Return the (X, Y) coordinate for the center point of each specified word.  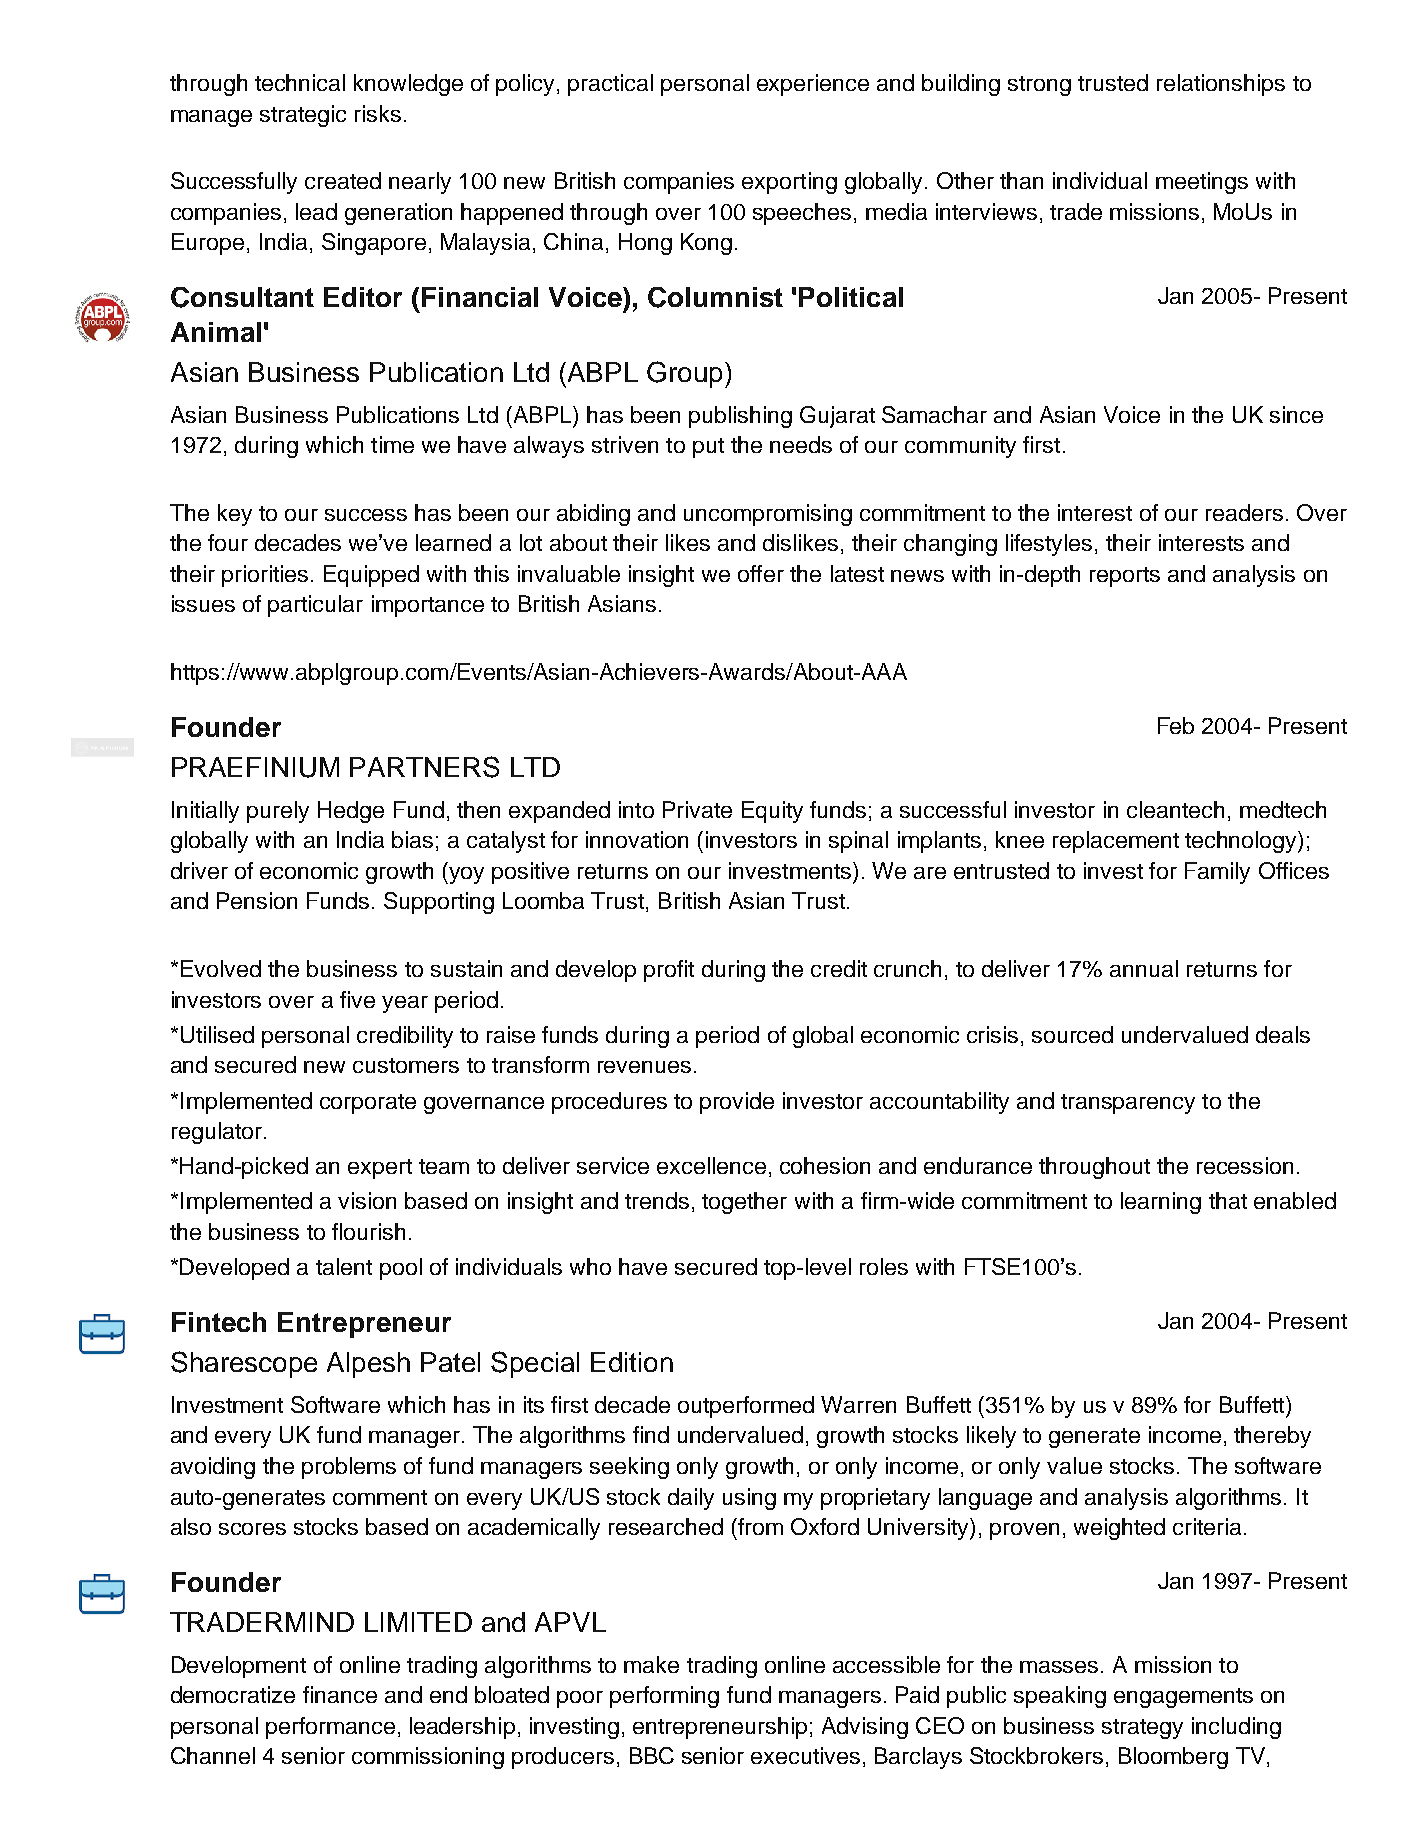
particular (315, 606)
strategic (303, 116)
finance (340, 1694)
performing (664, 1697)
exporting (789, 183)
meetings (1202, 183)
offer (761, 573)
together (744, 1203)
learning (1161, 1203)
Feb (1176, 725)
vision (367, 1200)
